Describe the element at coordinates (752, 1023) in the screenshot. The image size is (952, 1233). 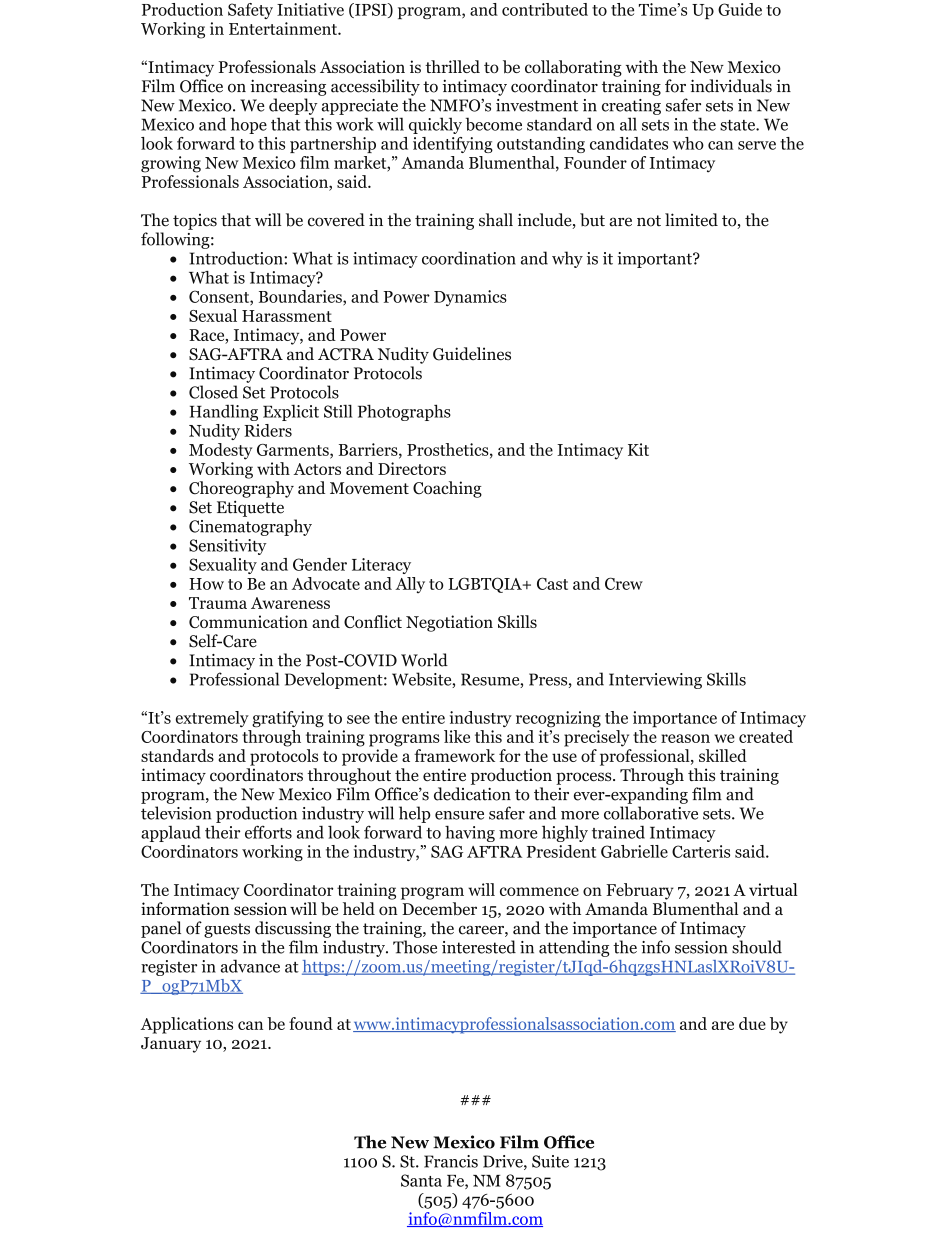
I see `due` at that location.
